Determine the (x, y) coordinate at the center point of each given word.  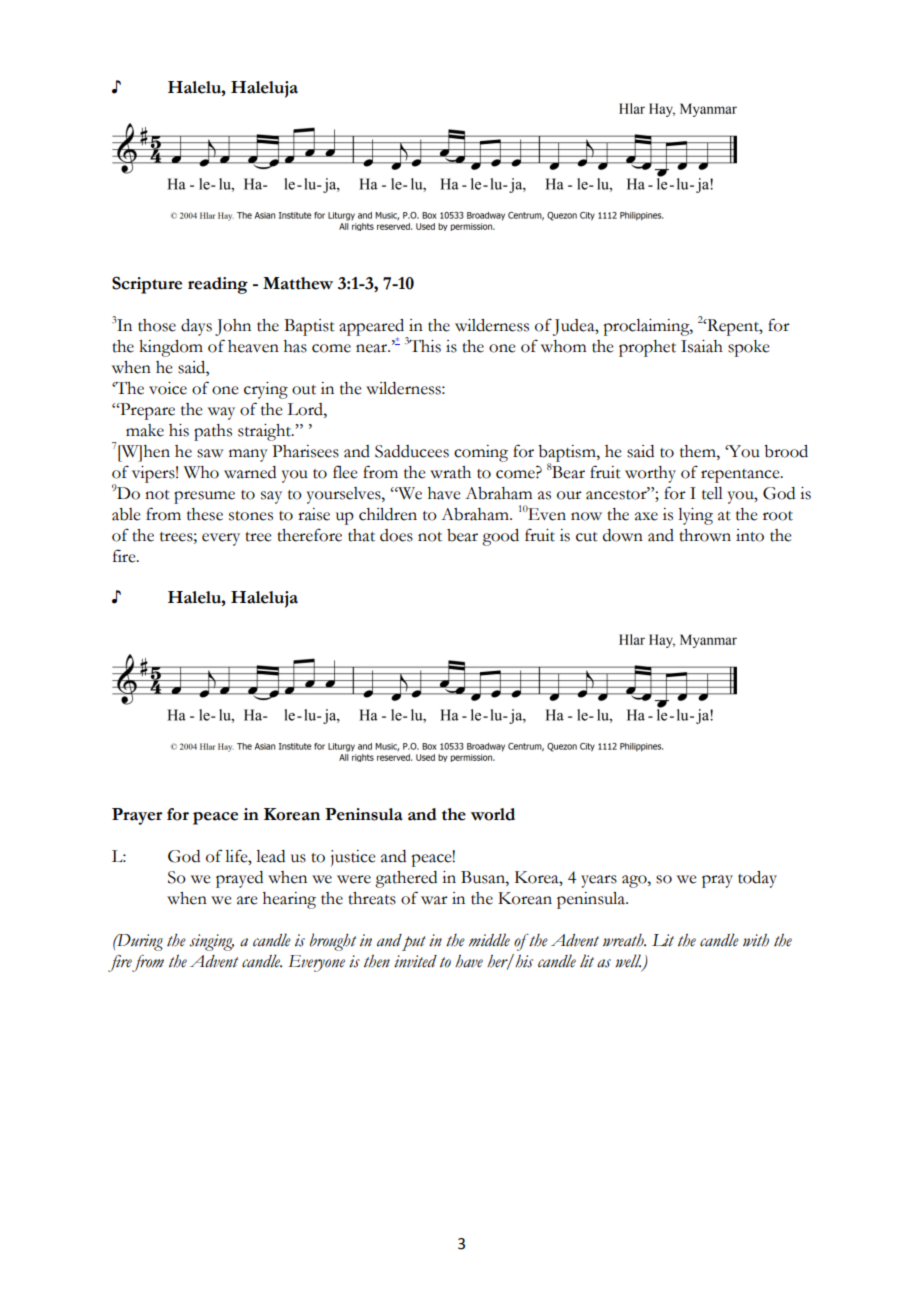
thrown (705, 535)
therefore (309, 535)
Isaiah (702, 346)
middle (489, 940)
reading (218, 285)
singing (211, 942)
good (500, 537)
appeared (373, 328)
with (756, 940)
